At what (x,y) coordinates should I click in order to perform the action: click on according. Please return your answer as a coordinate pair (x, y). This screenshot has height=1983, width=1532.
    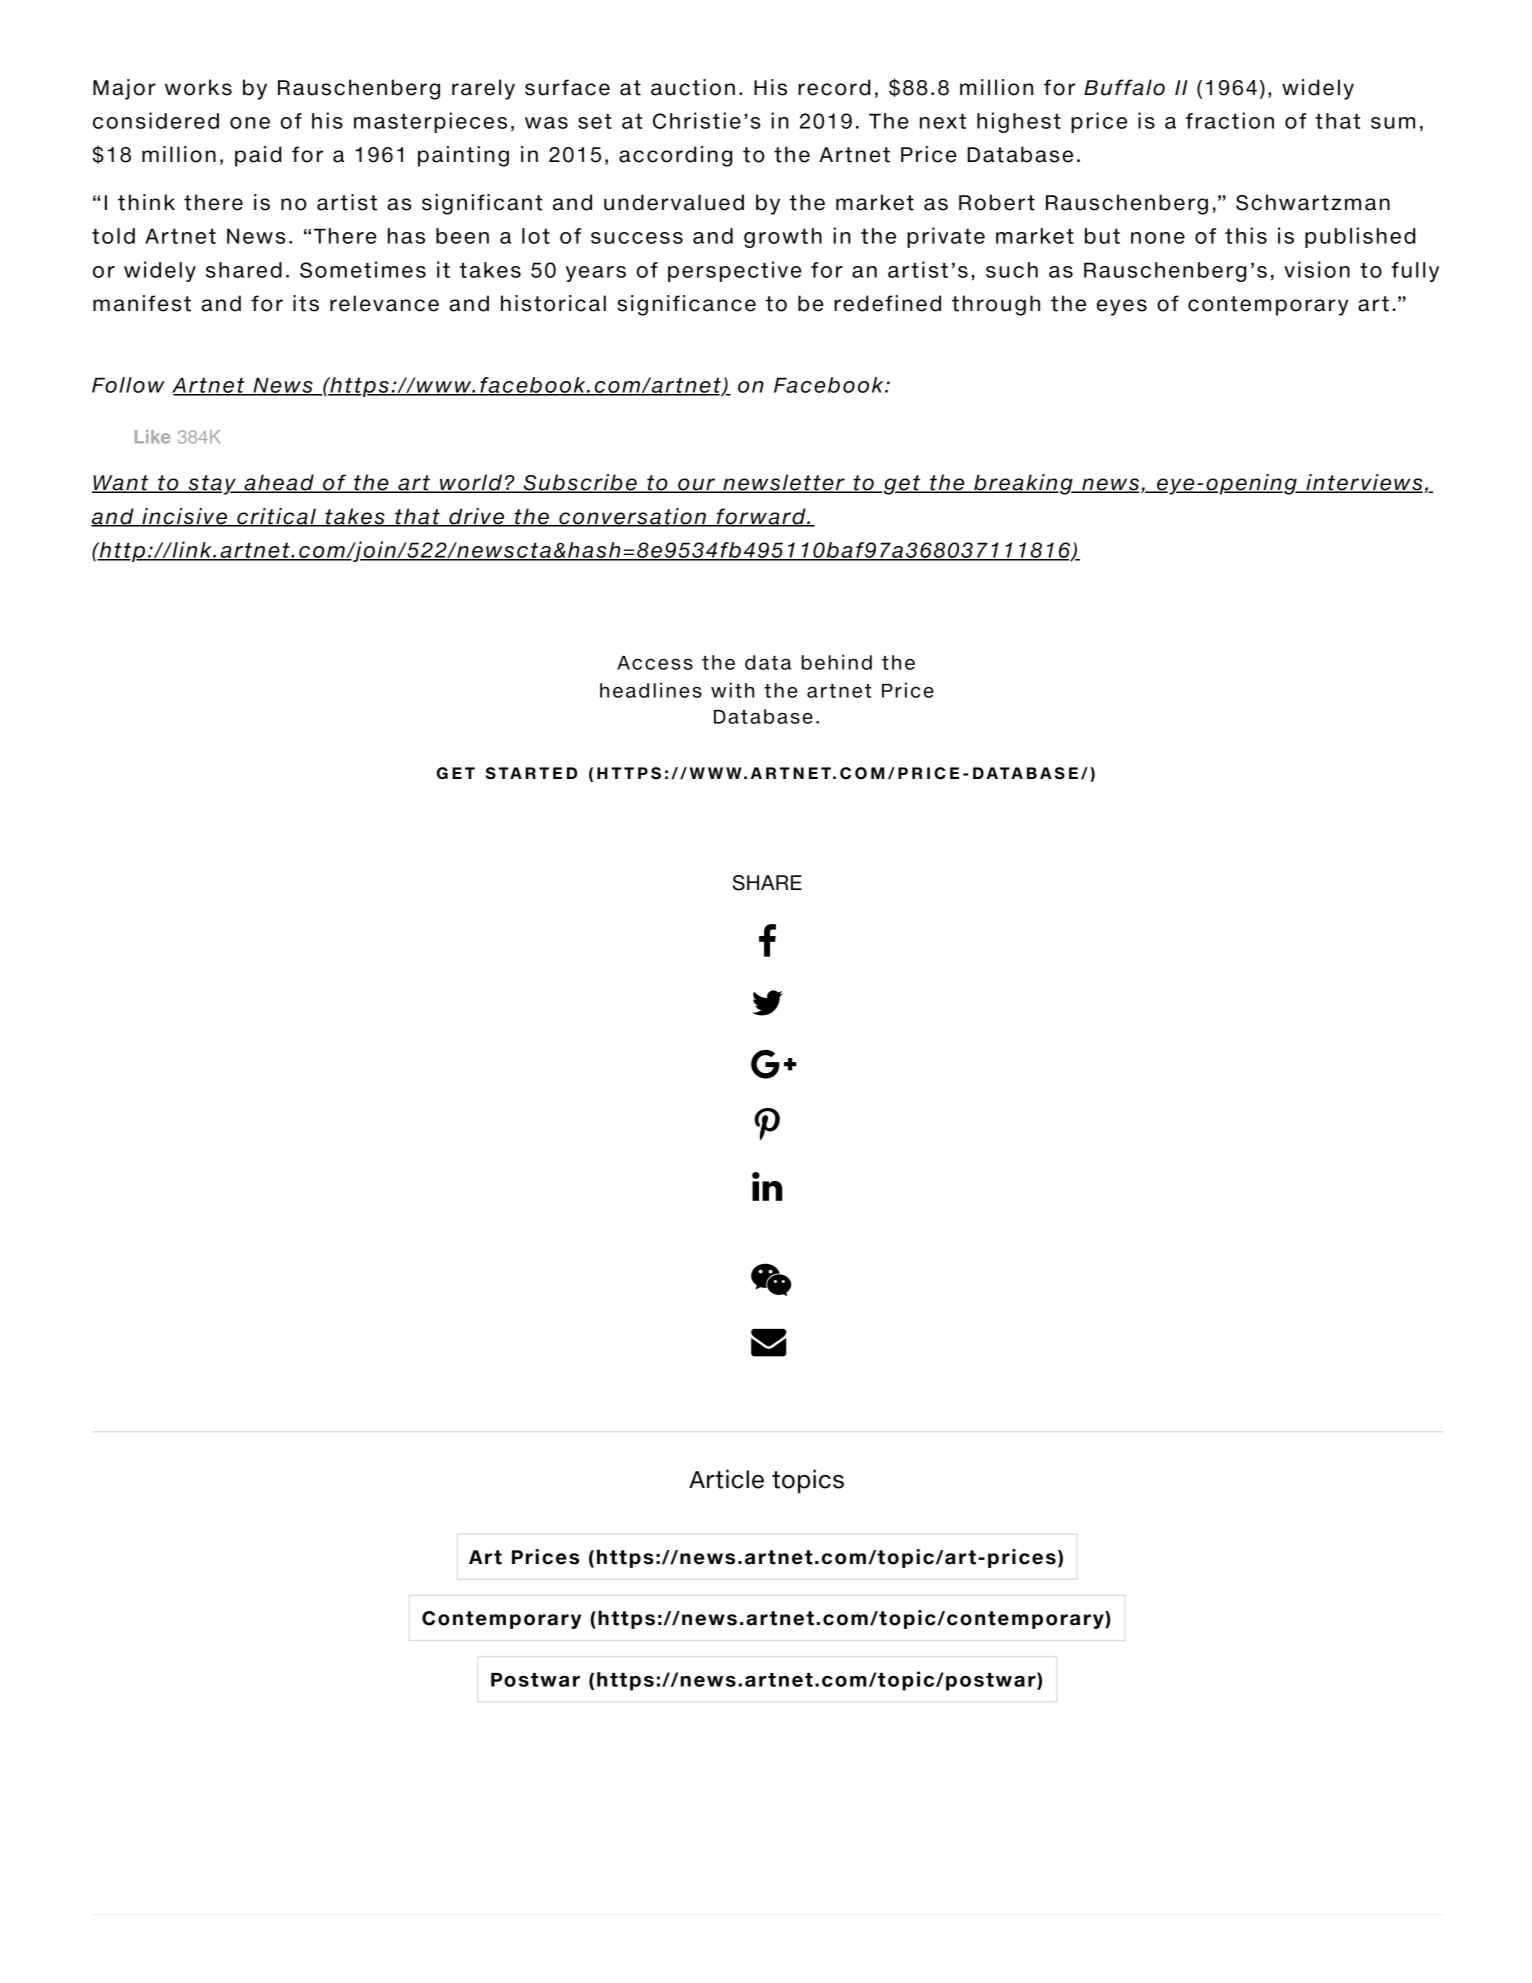
    Looking at the image, I should click on (675, 156).
